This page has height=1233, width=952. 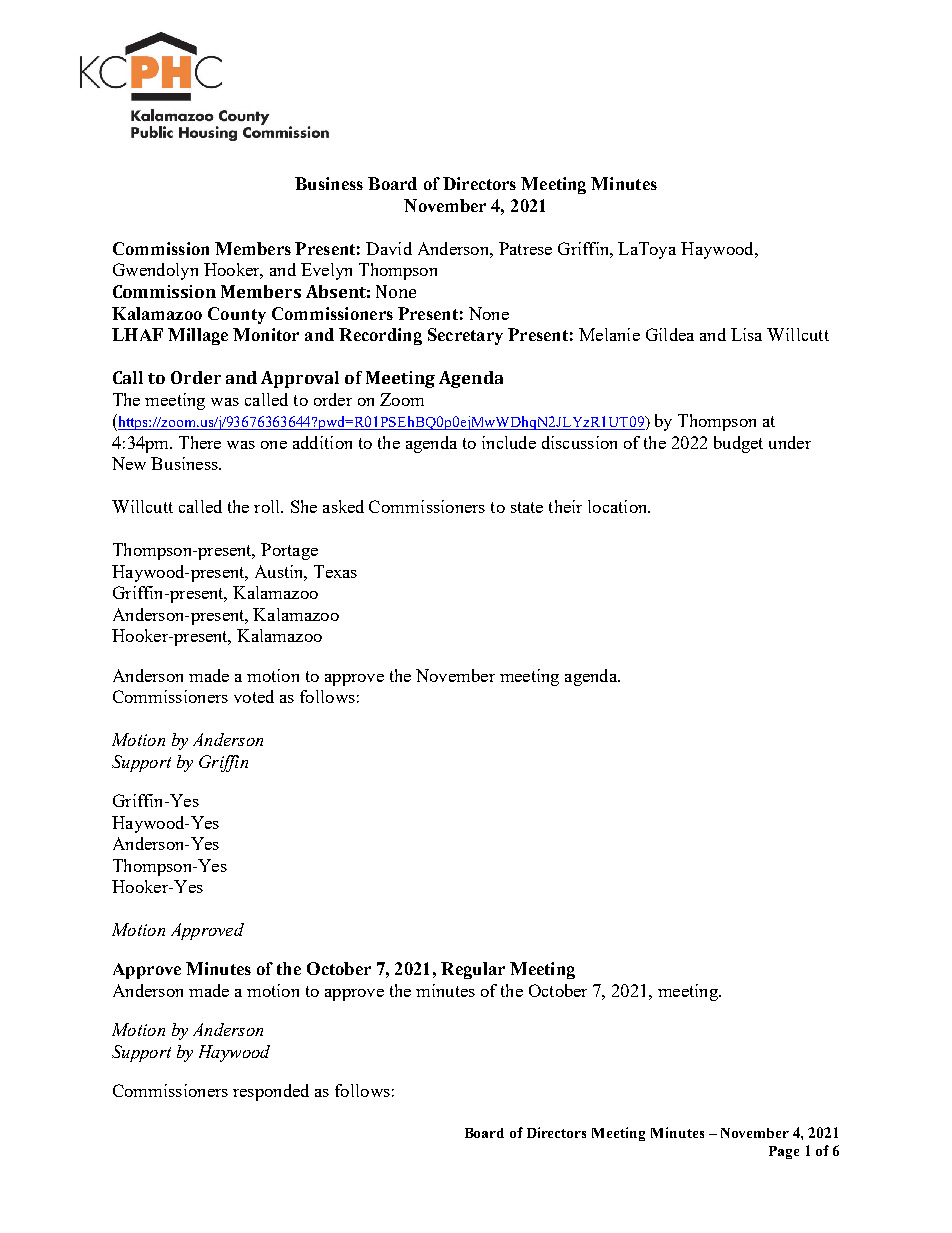 What do you see at coordinates (527, 507) in the page?
I see `state` at bounding box center [527, 507].
